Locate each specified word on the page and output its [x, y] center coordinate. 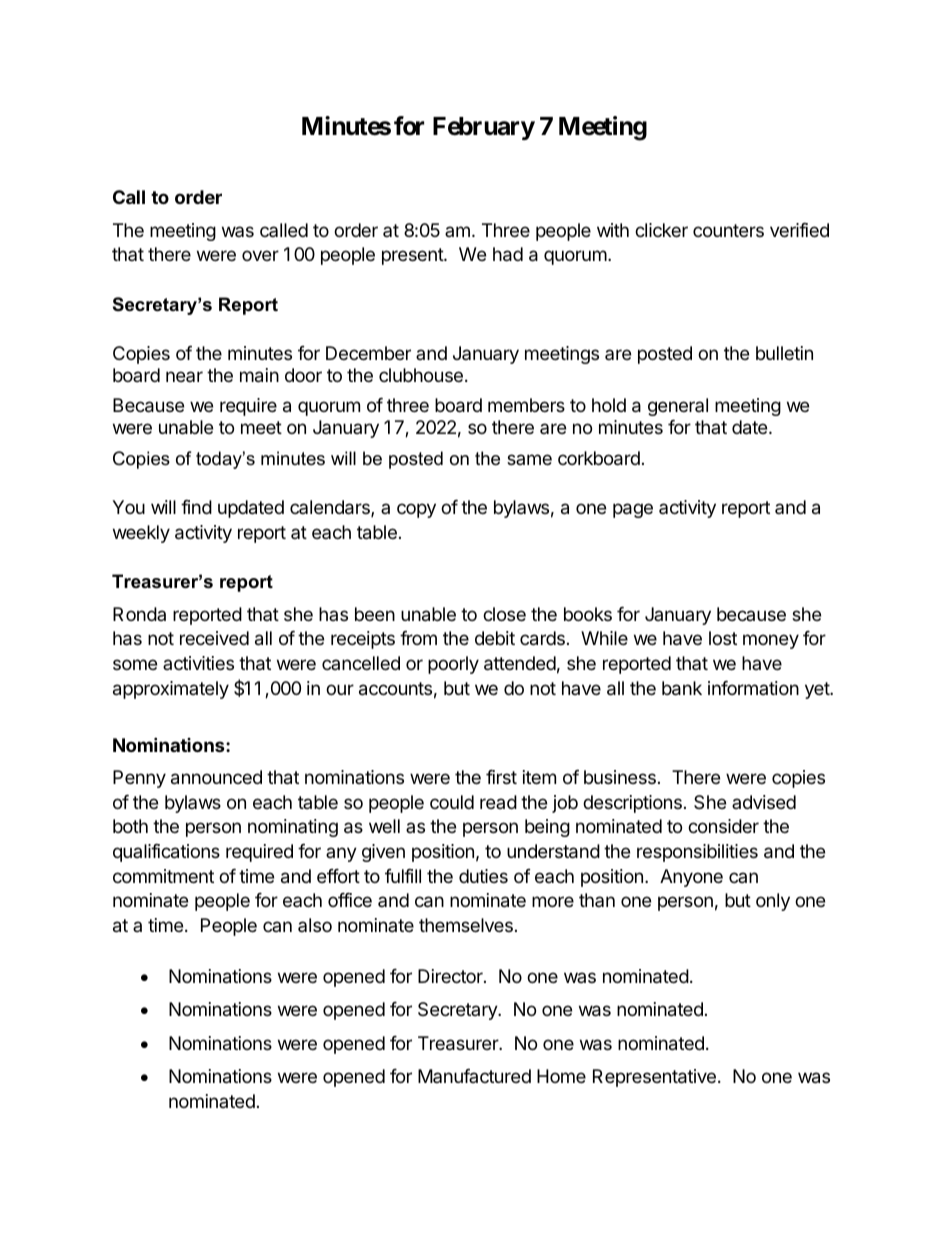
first [501, 777]
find [196, 507]
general [678, 407]
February [484, 128]
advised [764, 802]
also [315, 925]
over [260, 255]
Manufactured [474, 1076]
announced [216, 777]
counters [728, 230]
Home [561, 1076]
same [529, 459]
